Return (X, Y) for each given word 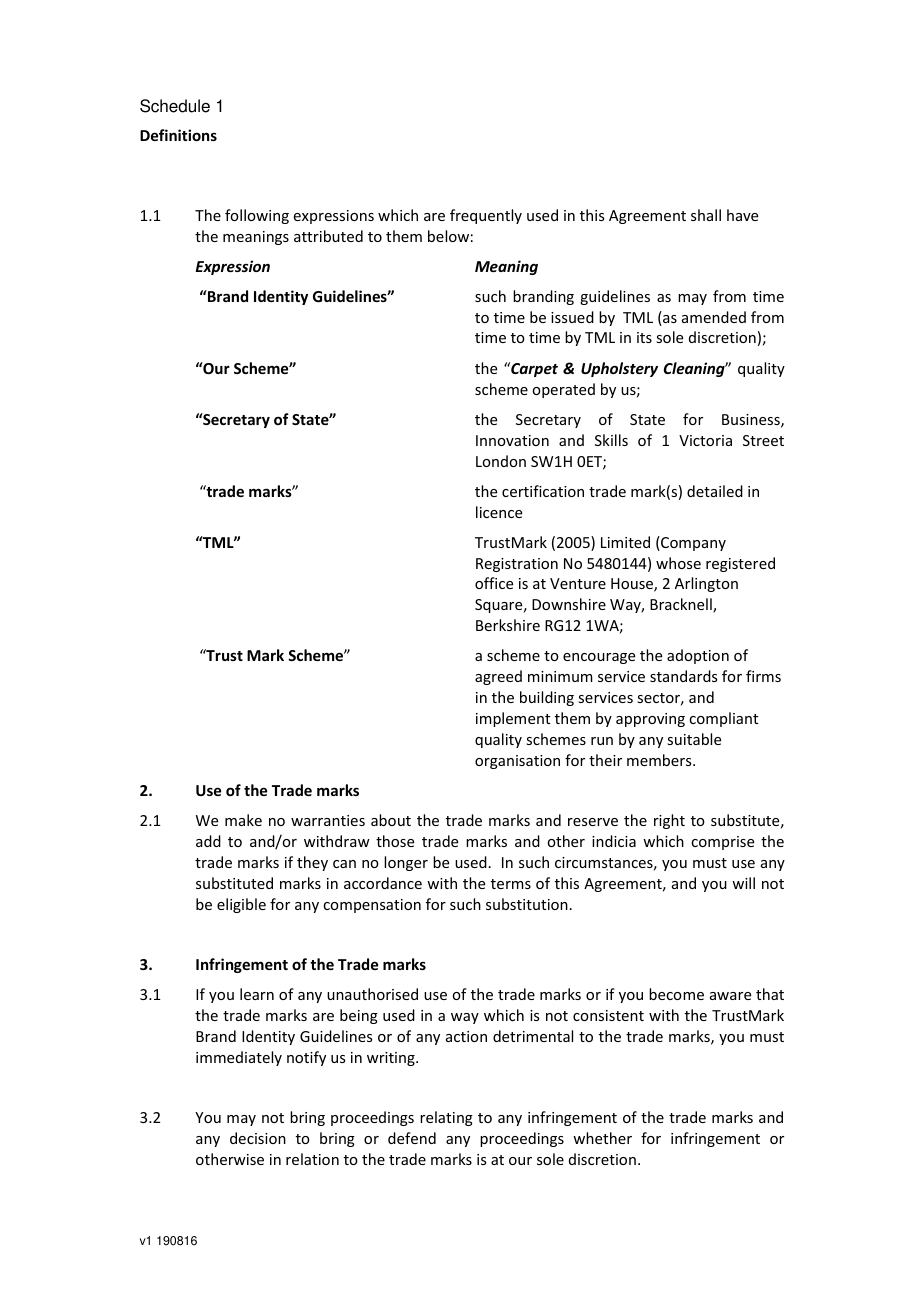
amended (714, 317)
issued (572, 317)
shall (706, 215)
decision (258, 1138)
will (743, 883)
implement (513, 719)
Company (692, 543)
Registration (517, 565)
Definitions (178, 135)
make (243, 820)
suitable (694, 739)
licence (499, 512)
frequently (486, 216)
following (257, 216)
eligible (241, 905)
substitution (527, 904)
